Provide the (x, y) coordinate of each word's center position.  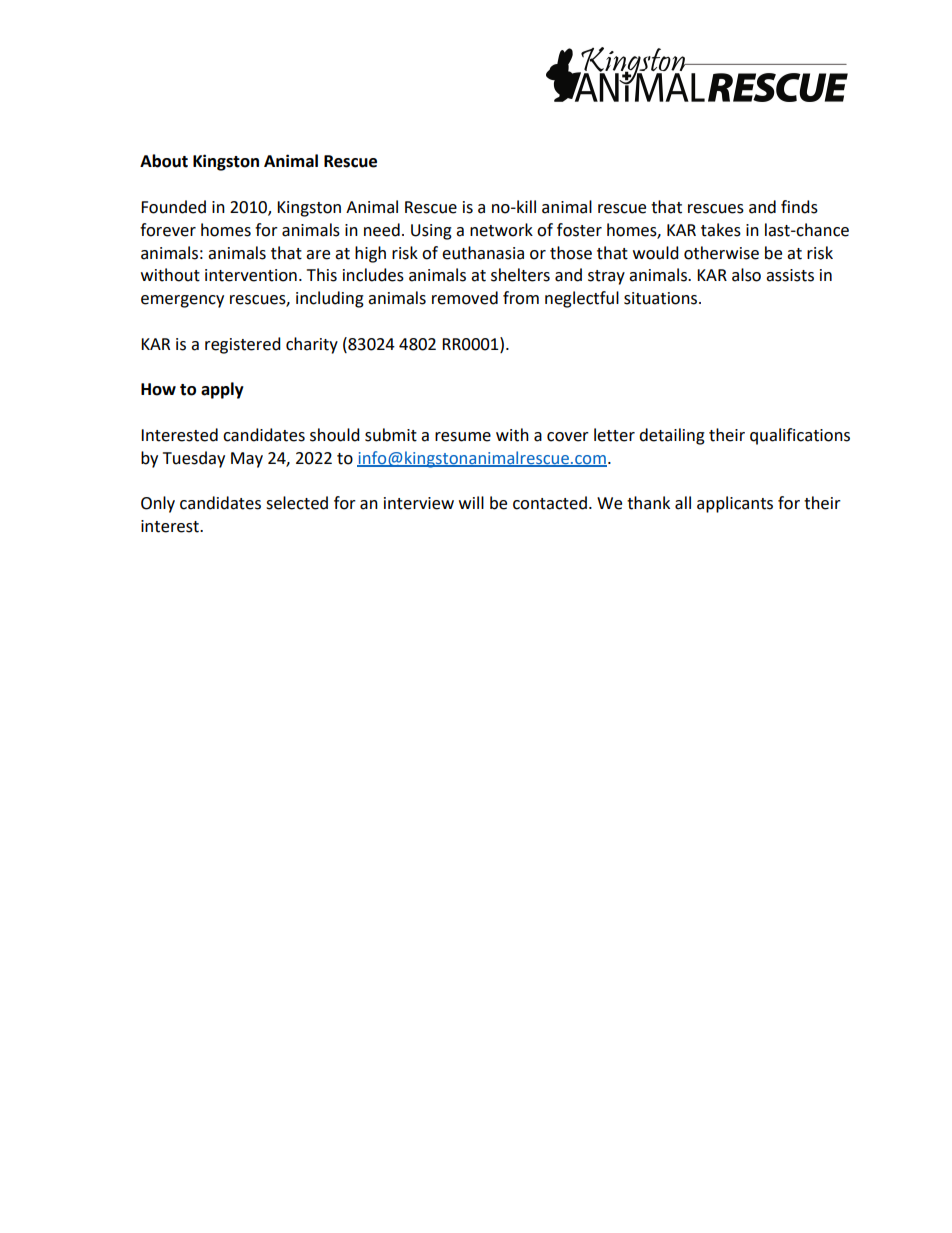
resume (463, 437)
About (164, 161)
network (501, 230)
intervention (251, 275)
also (746, 275)
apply (222, 390)
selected (297, 503)
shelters (520, 275)
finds (799, 207)
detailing (672, 436)
